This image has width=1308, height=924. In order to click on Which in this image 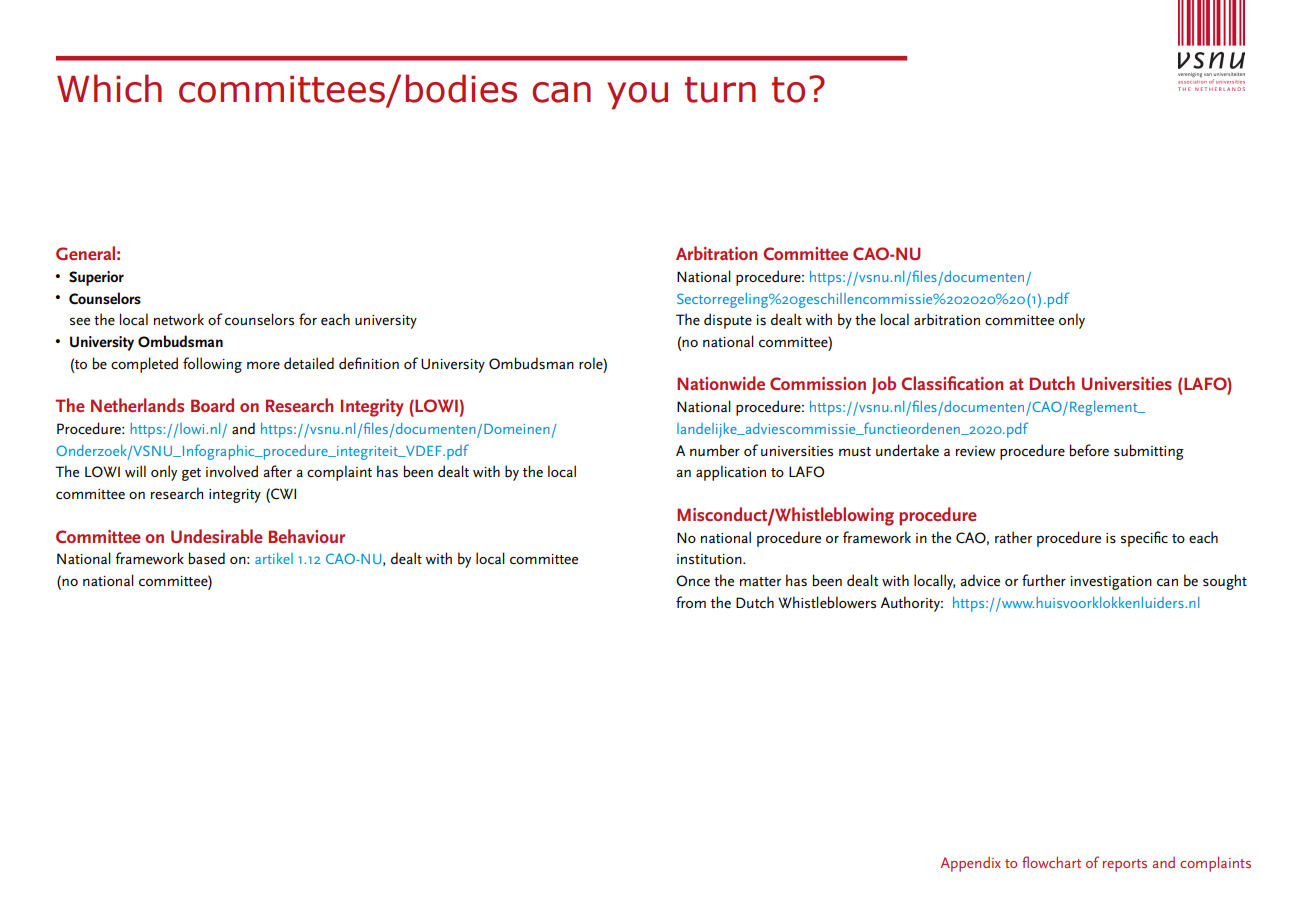, I will do `click(109, 88)`.
